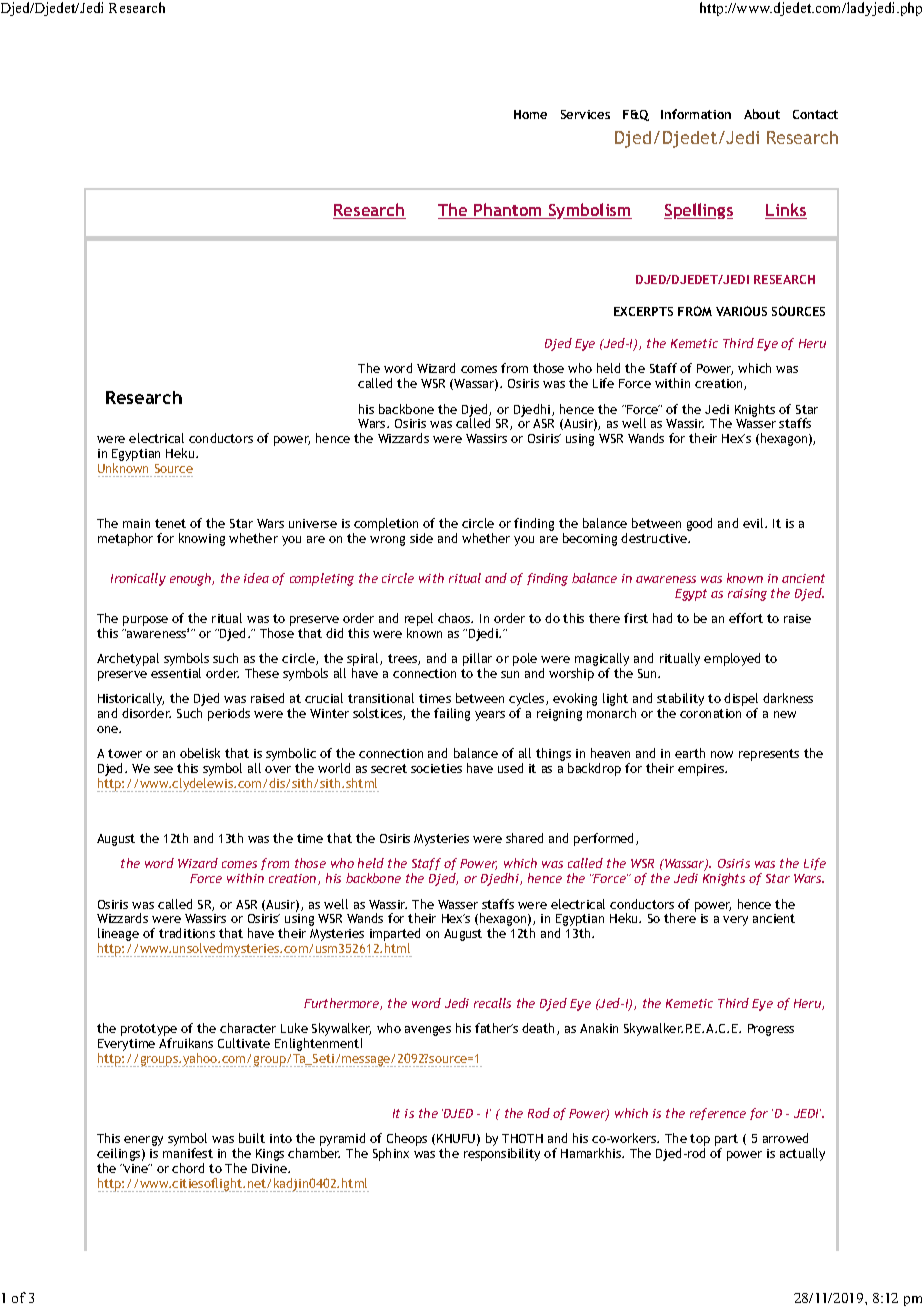  Describe the element at coordinates (188, 1153) in the image. I see `manifest` at that location.
